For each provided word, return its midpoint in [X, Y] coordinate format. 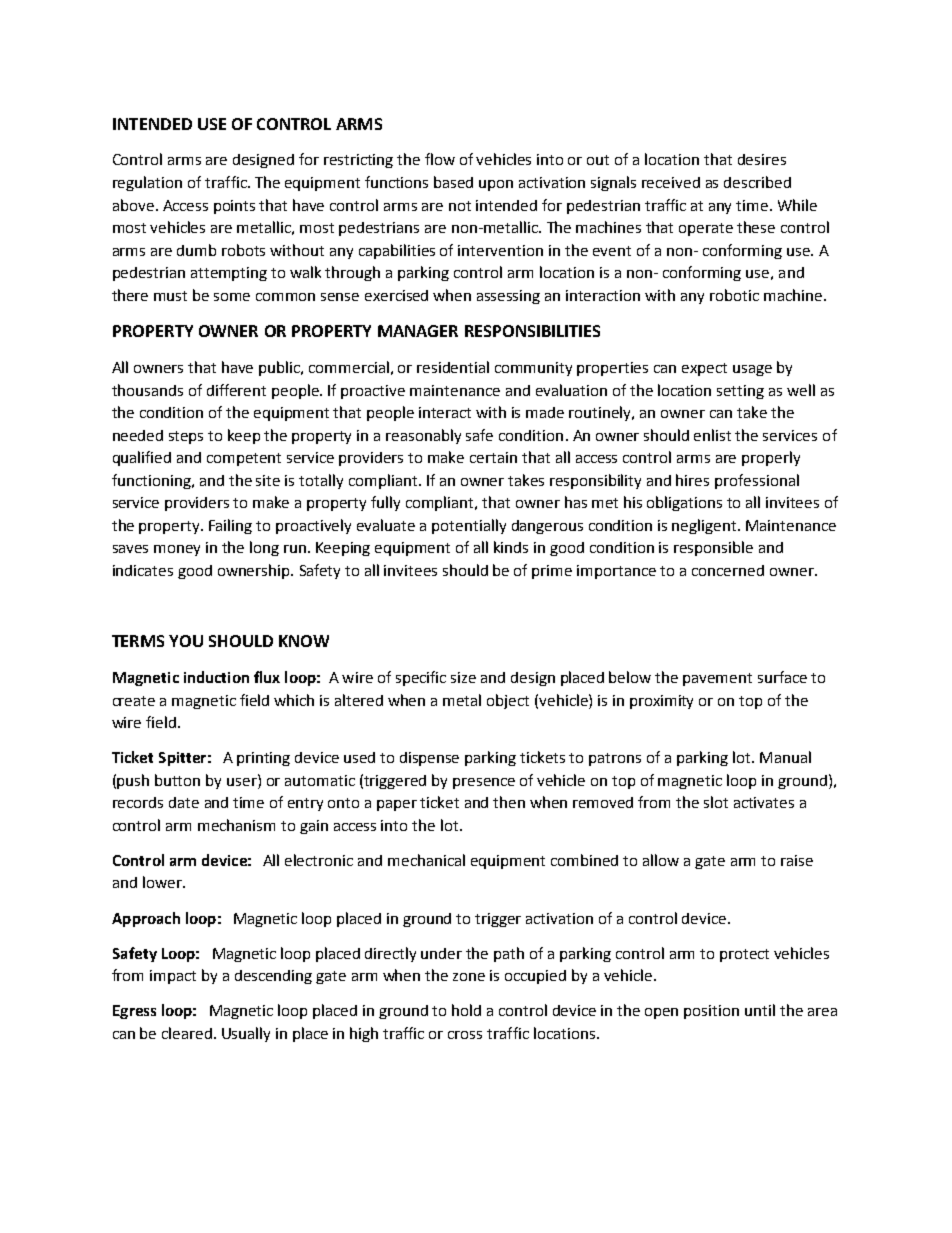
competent [244, 459]
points [234, 207]
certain [493, 457]
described [757, 182]
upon [496, 185]
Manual [785, 757]
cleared [187, 1033]
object [508, 701]
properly [771, 458]
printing [263, 759]
